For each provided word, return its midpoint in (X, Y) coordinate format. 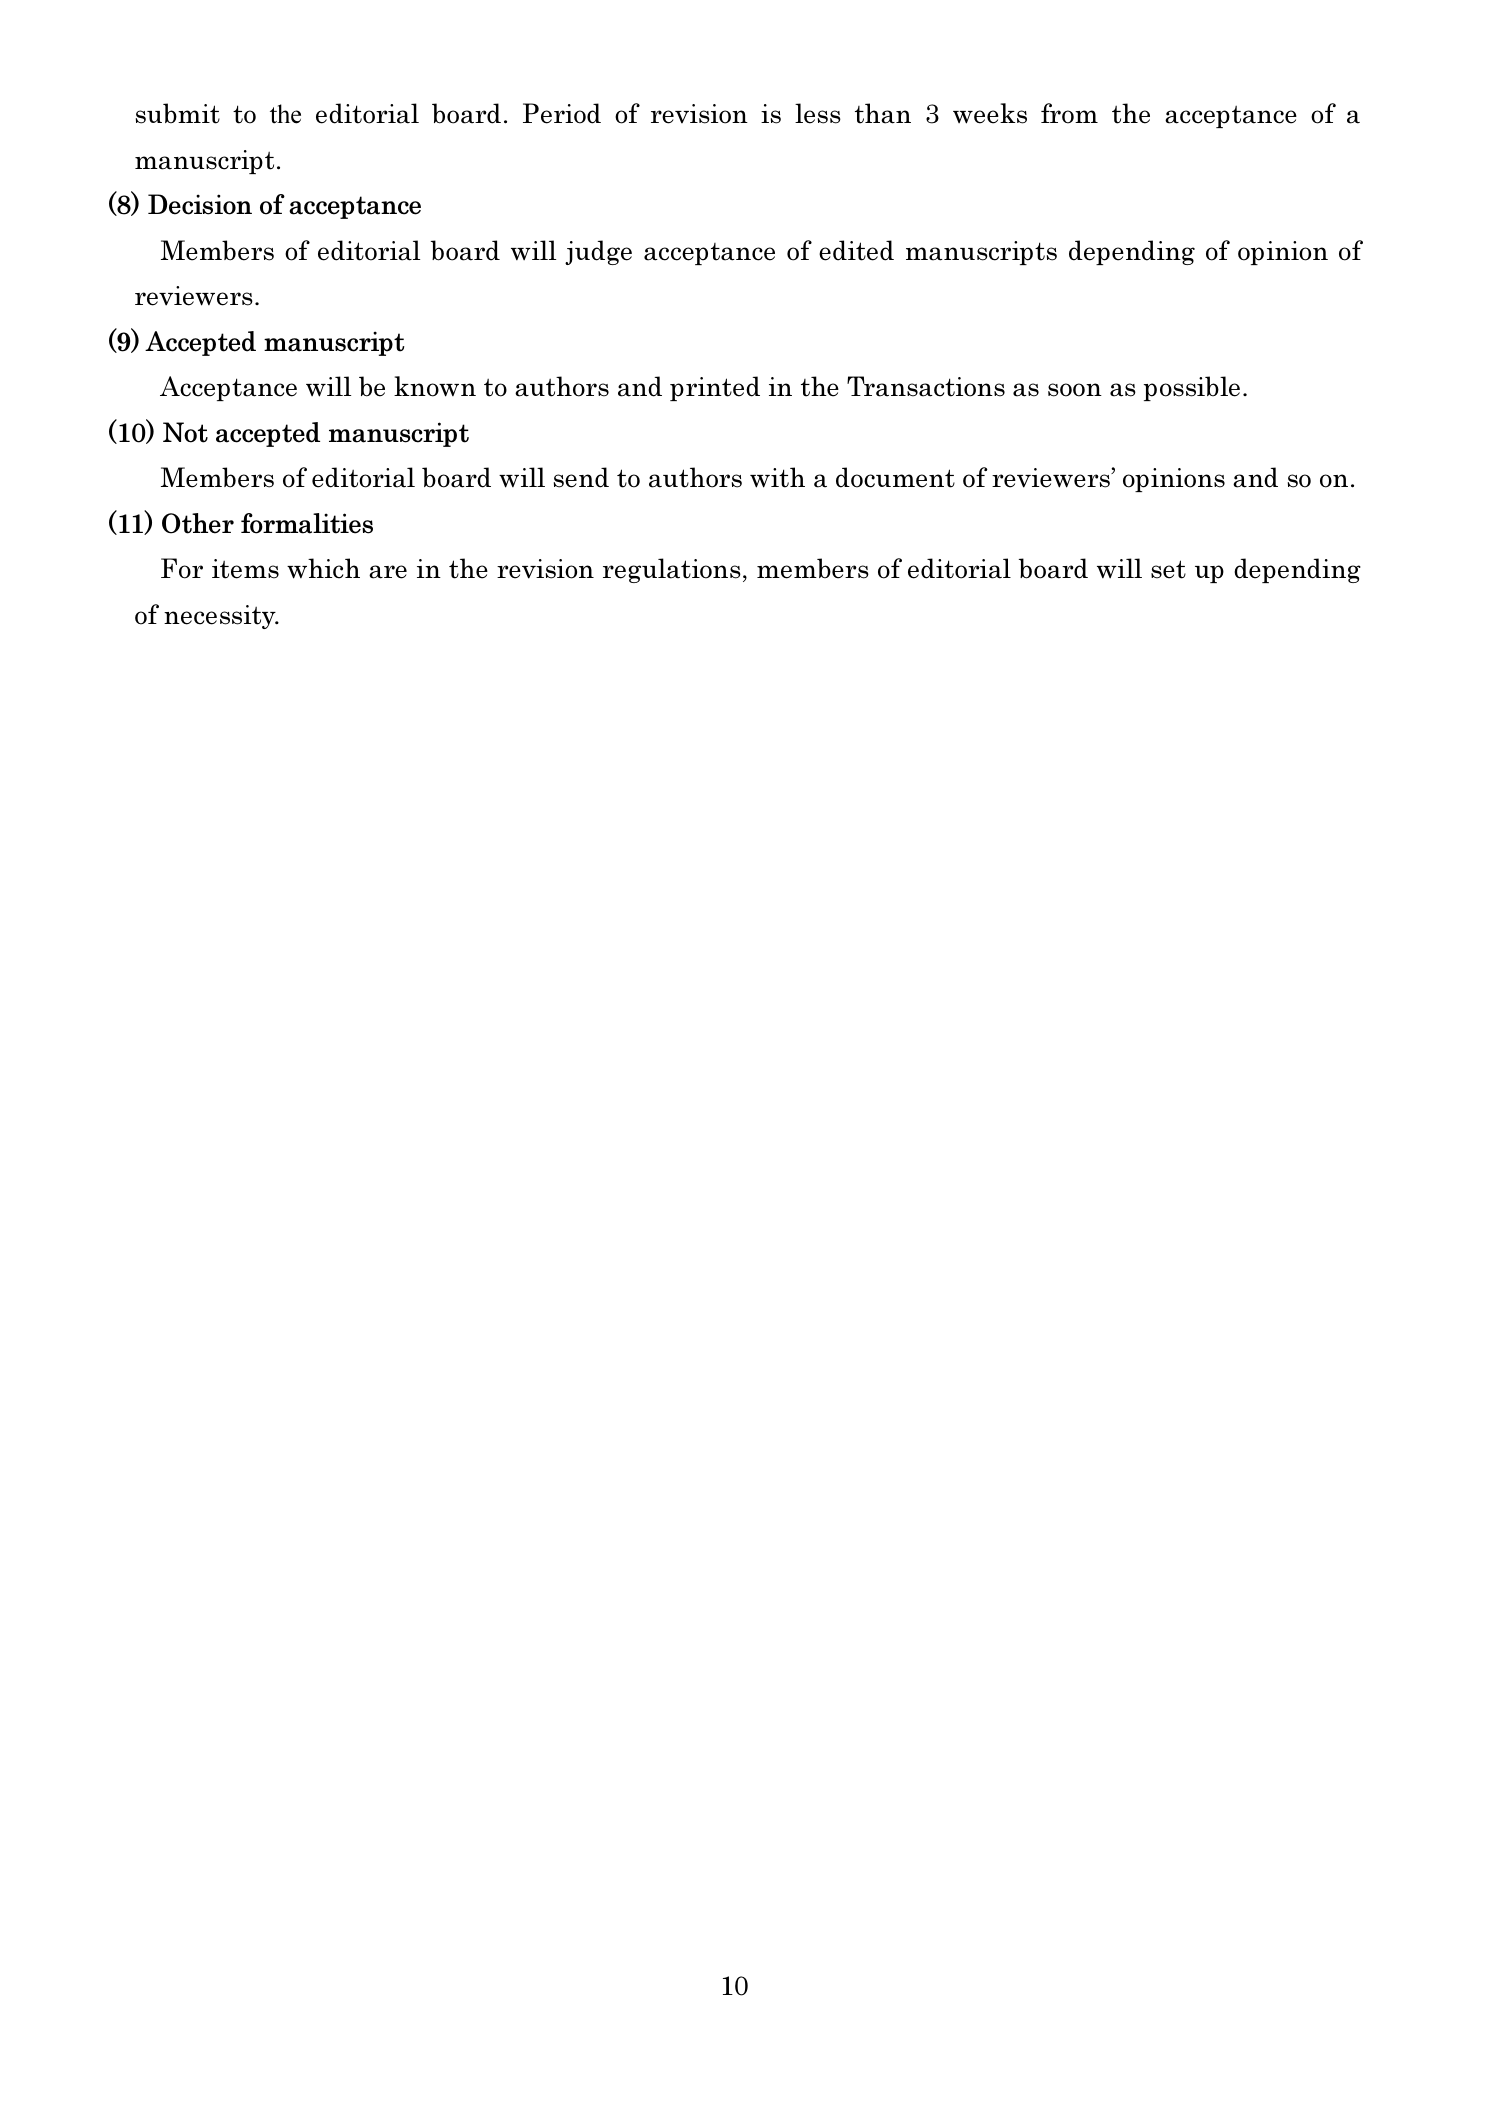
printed (715, 388)
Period (562, 113)
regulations (672, 570)
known (435, 386)
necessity (221, 617)
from (1069, 113)
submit (178, 113)
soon (1075, 390)
